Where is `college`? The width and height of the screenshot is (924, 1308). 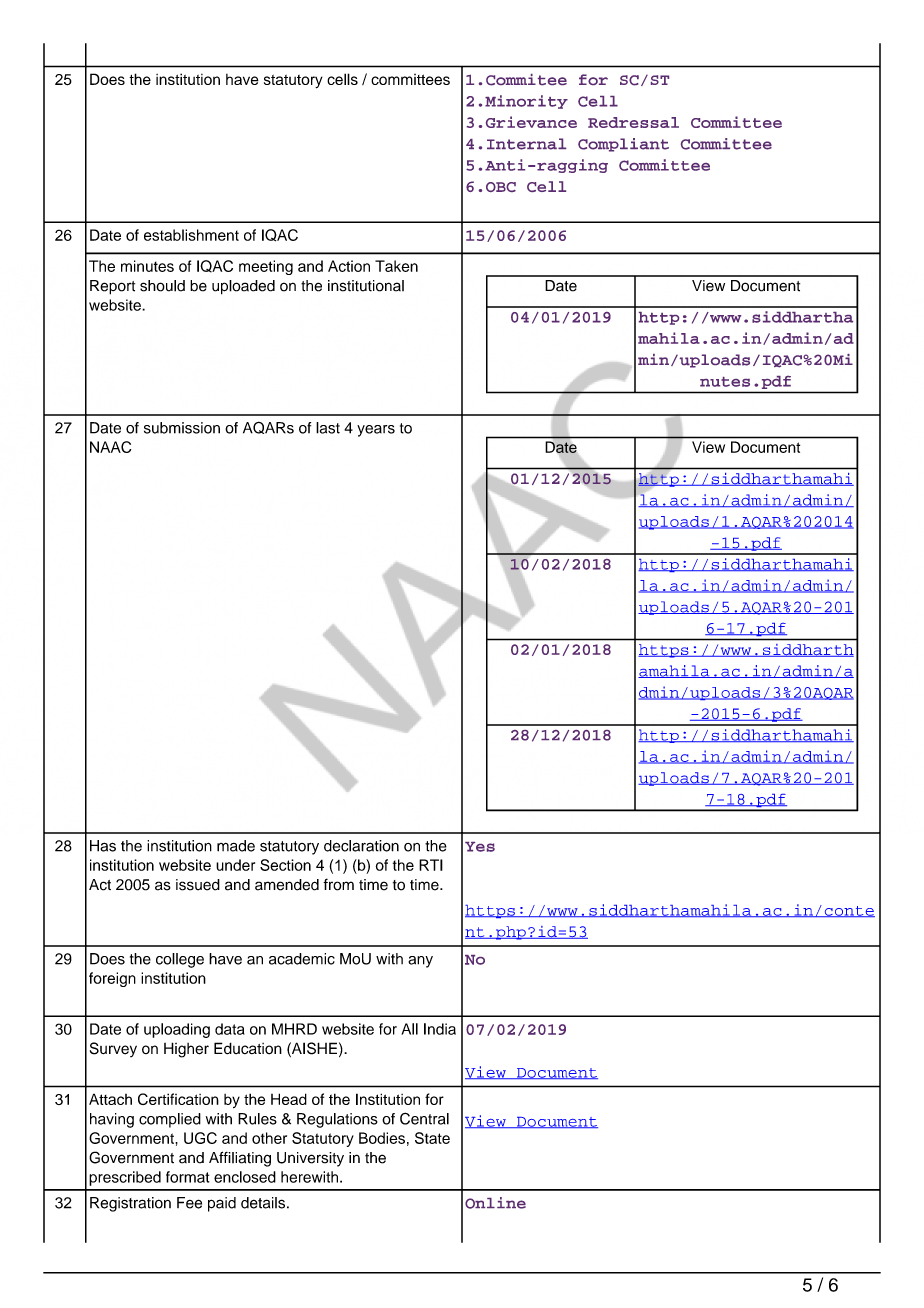 college is located at coordinates (180, 960).
